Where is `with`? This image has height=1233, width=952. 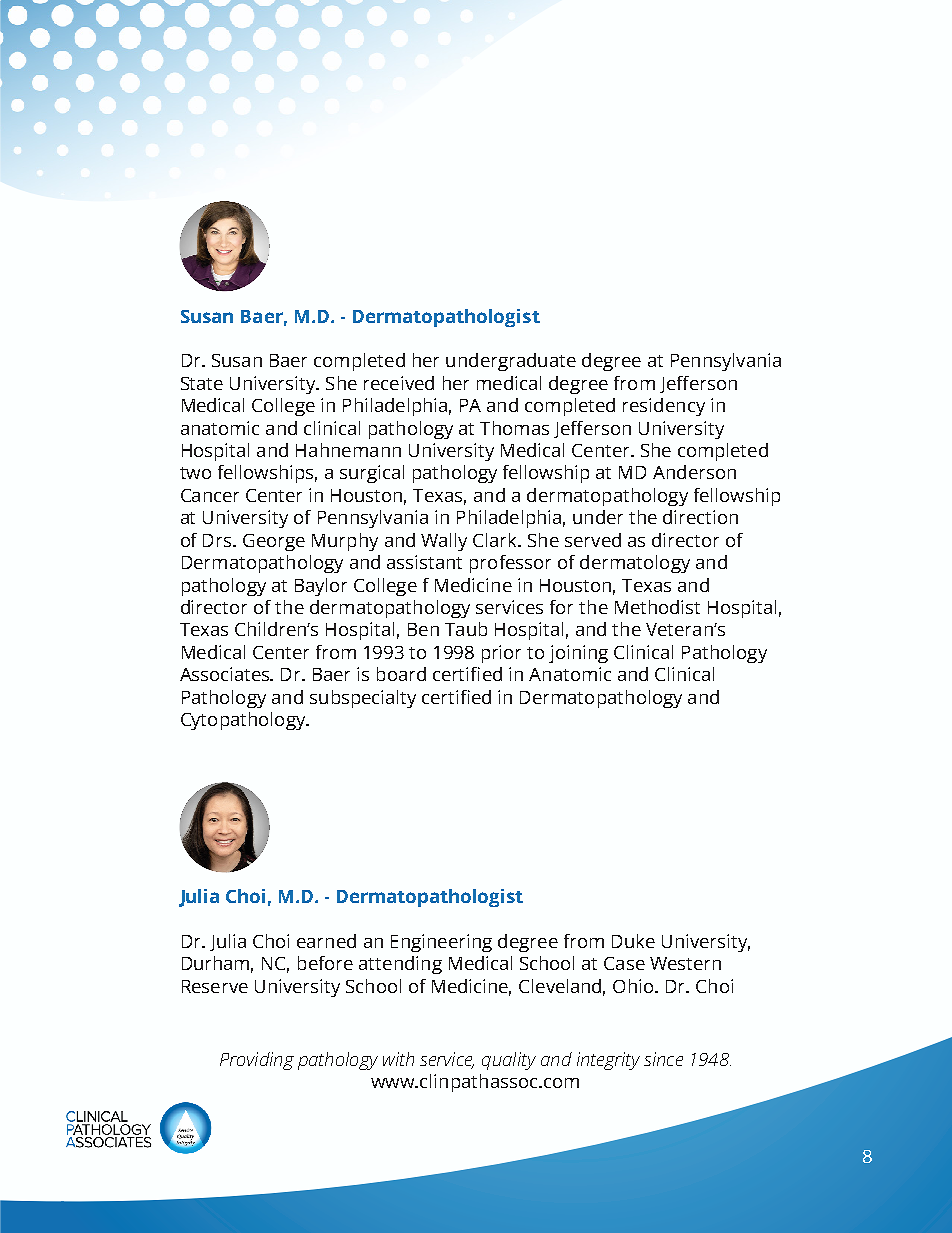 with is located at coordinates (398, 1059).
